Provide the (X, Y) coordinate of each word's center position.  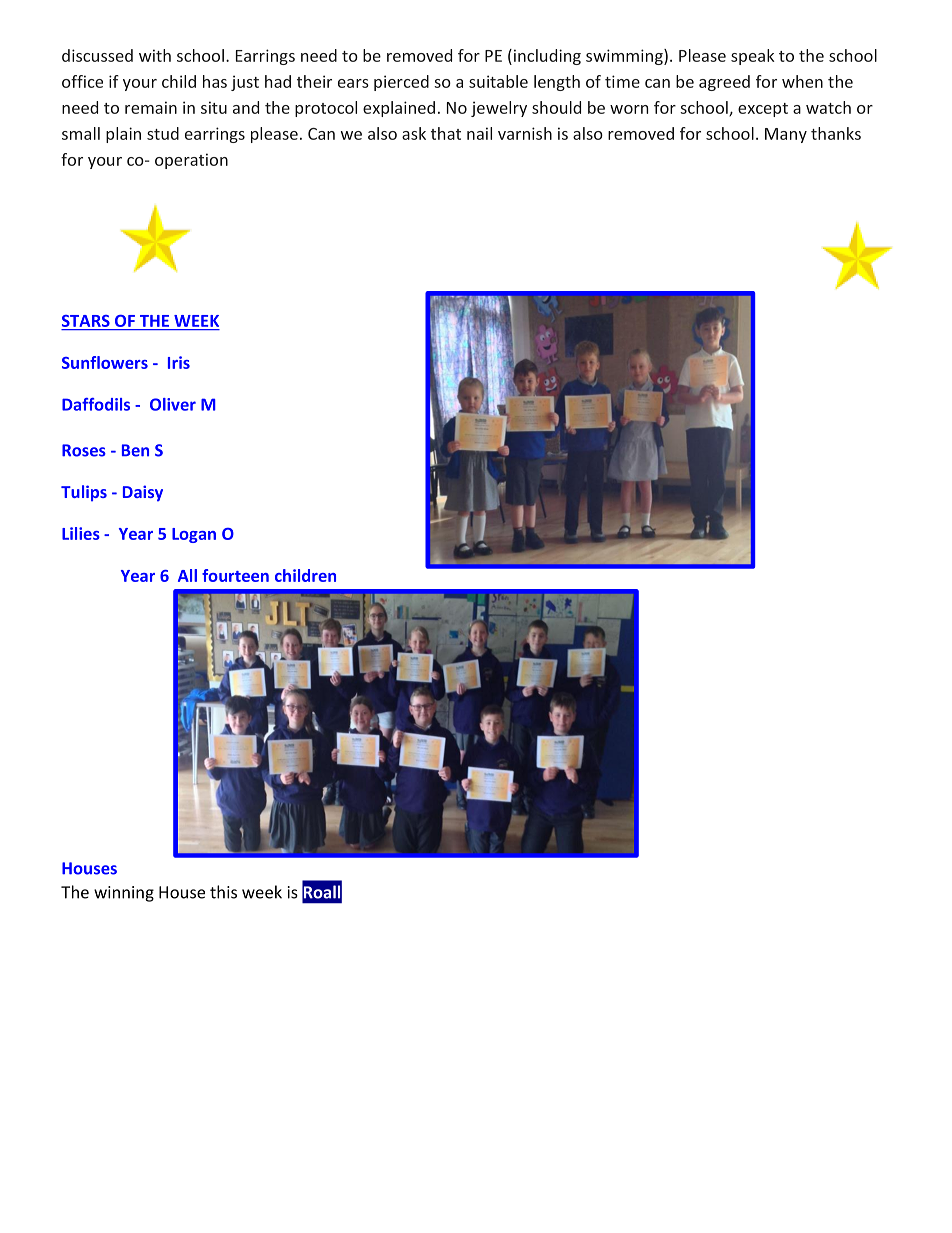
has (215, 81)
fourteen (235, 575)
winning (124, 894)
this (223, 892)
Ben (135, 450)
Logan (194, 535)
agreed (724, 83)
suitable (498, 81)
